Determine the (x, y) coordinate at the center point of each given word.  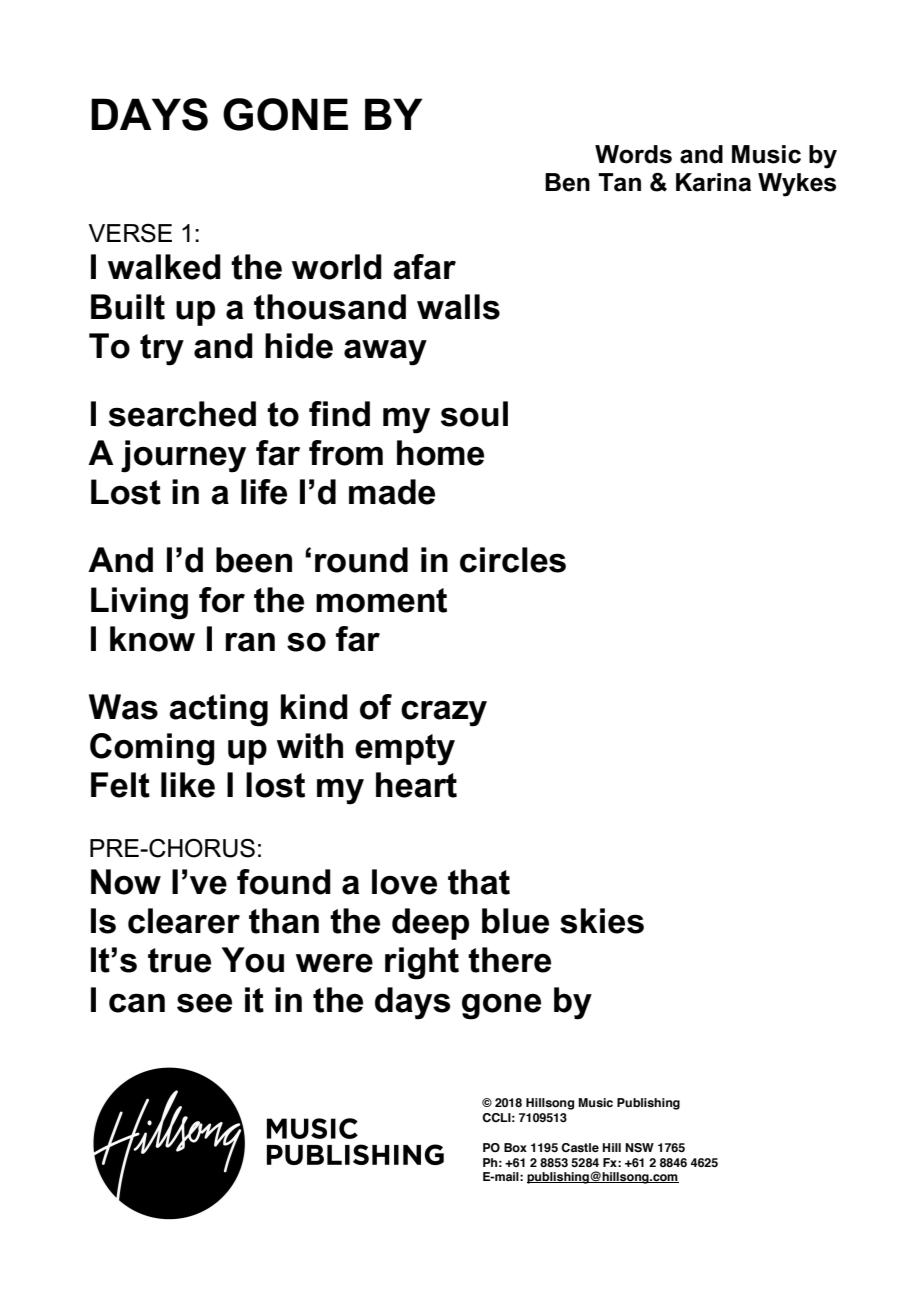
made (392, 492)
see (204, 1003)
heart (416, 785)
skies (602, 921)
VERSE (130, 233)
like (188, 785)
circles (513, 560)
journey (183, 456)
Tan (619, 182)
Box (515, 1147)
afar (424, 267)
